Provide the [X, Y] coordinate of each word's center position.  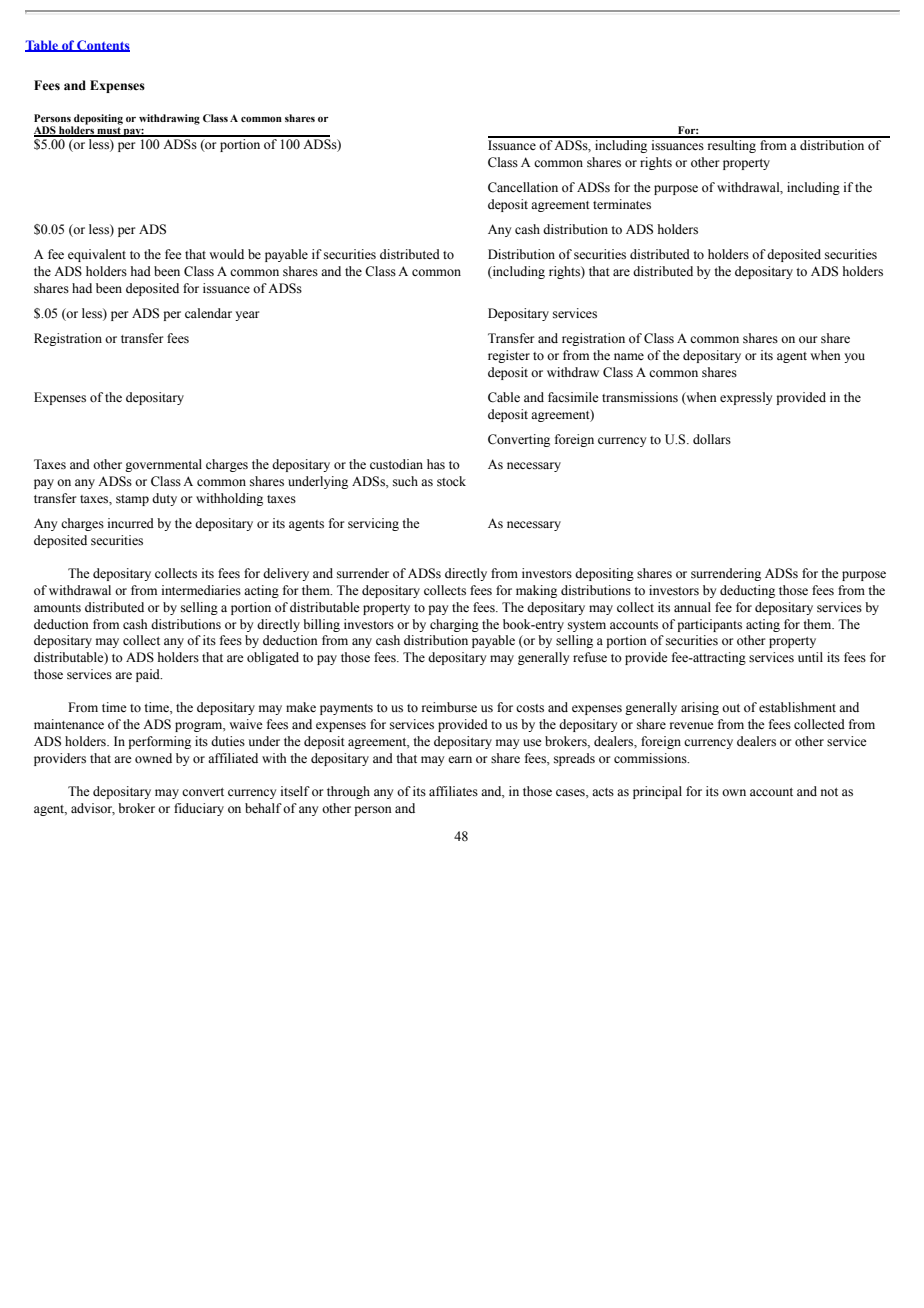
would [226, 254]
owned [153, 758]
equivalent [97, 255]
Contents [102, 46]
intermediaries [201, 590]
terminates [622, 204]
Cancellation [523, 187]
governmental [163, 465]
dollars [712, 439]
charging [454, 625]
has [436, 464]
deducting [747, 591]
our [808, 339]
